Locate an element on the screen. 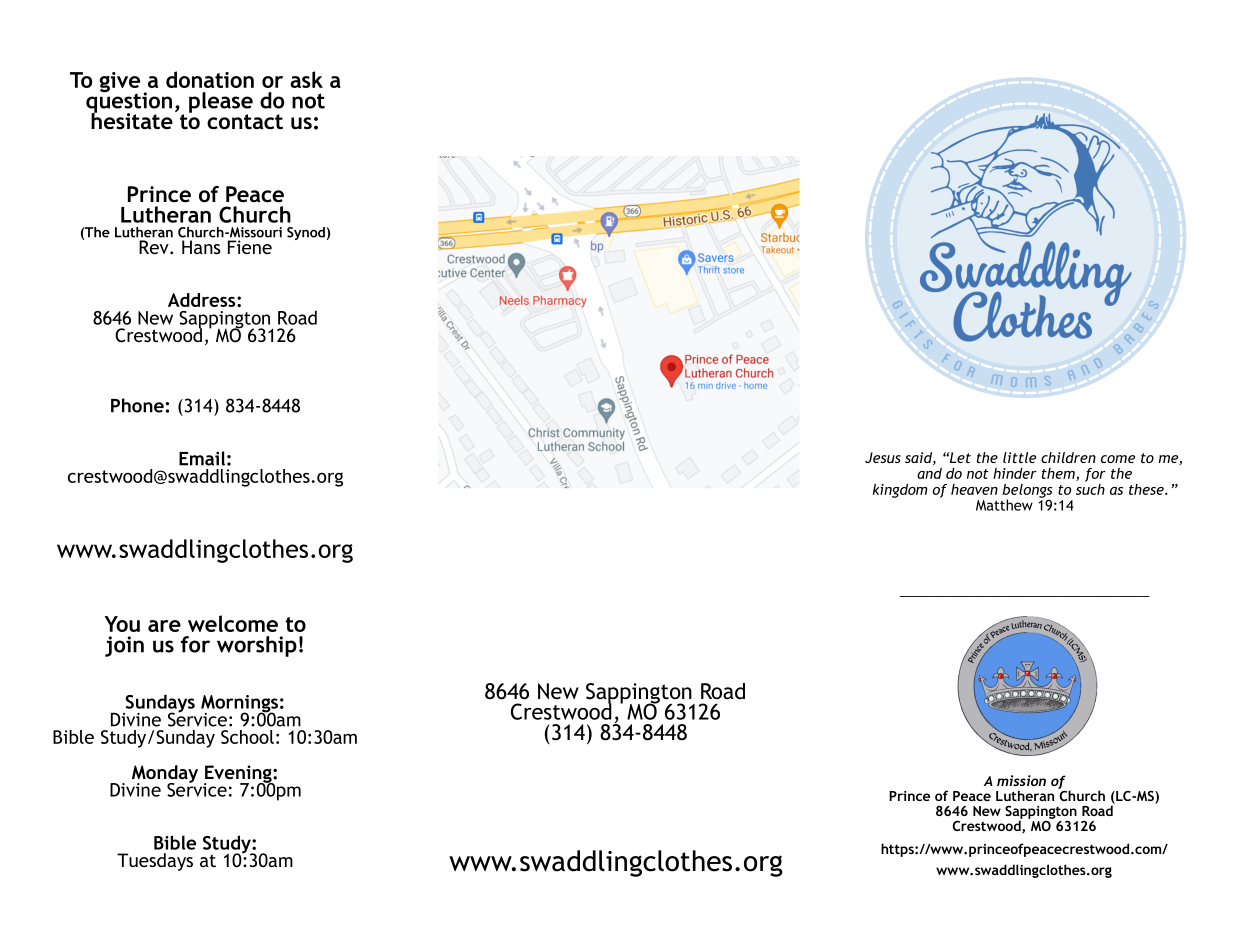 This screenshot has width=1233, height=952. please is located at coordinates (221, 103).
